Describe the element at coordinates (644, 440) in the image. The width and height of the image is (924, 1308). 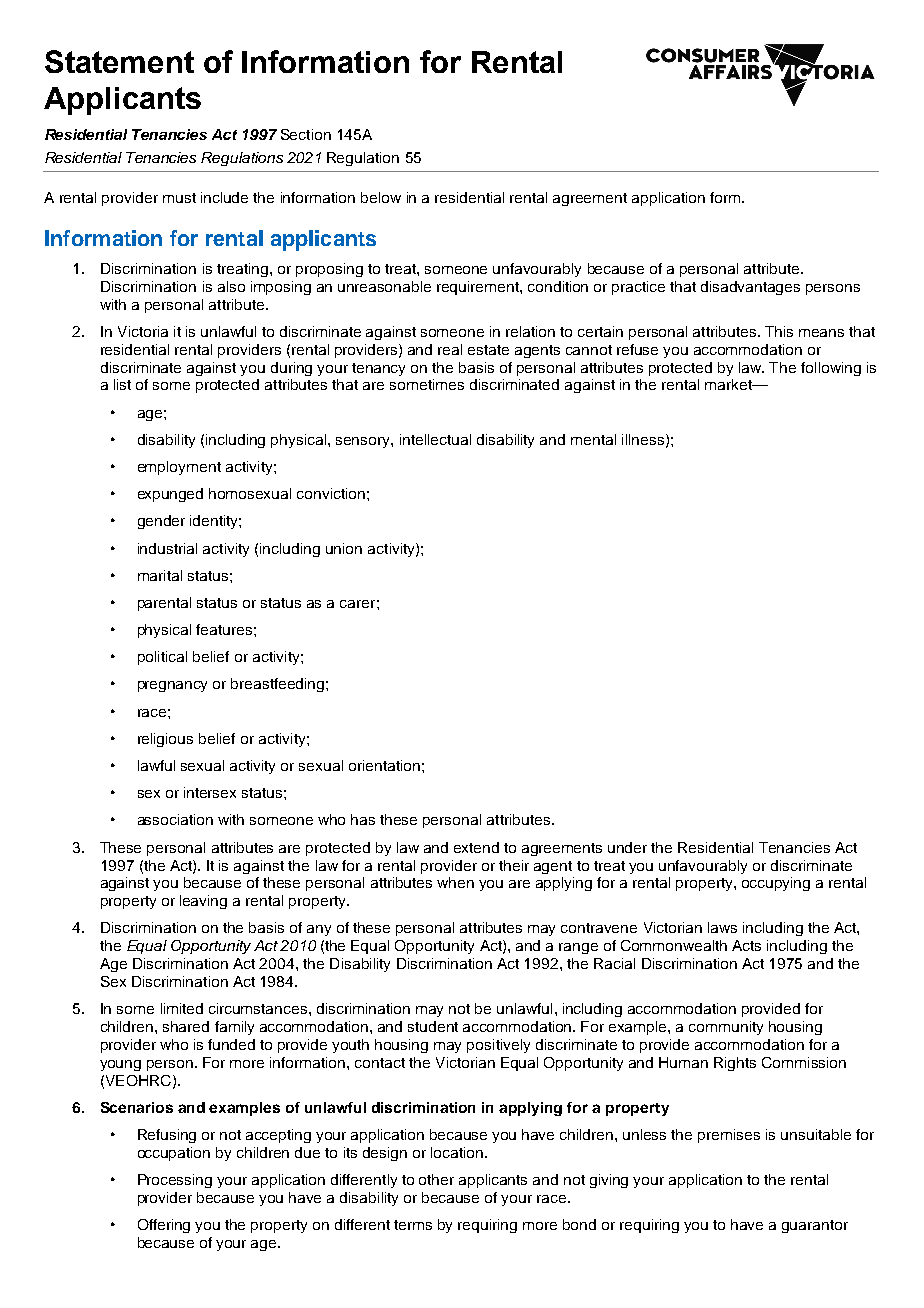
I see `illness` at that location.
